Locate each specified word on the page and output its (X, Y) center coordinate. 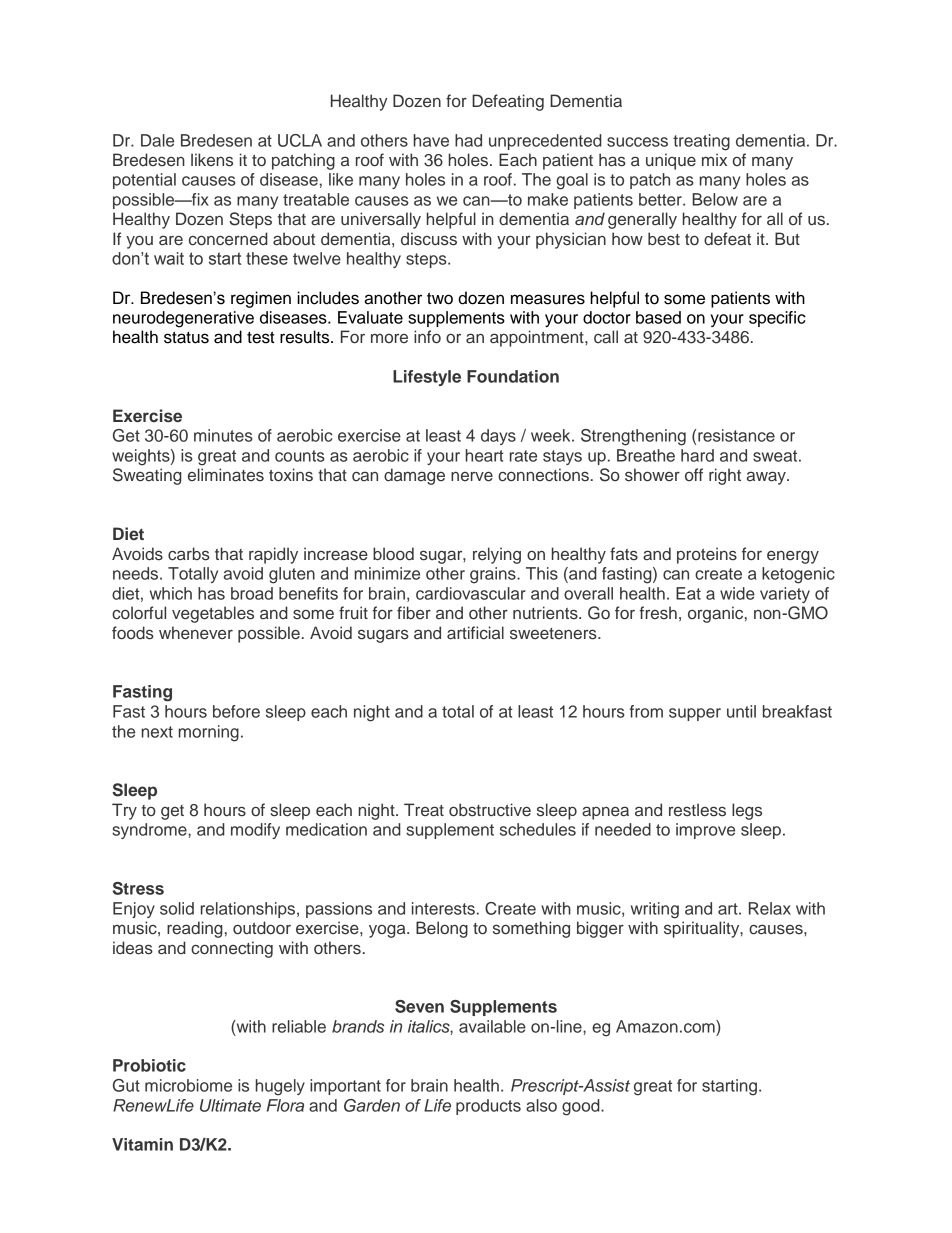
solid (177, 908)
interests (443, 908)
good (582, 1107)
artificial (475, 633)
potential (144, 181)
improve (705, 831)
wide (737, 593)
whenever (196, 633)
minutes (223, 435)
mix (714, 159)
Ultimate (230, 1105)
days (498, 437)
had (468, 140)
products (488, 1107)
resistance (736, 435)
